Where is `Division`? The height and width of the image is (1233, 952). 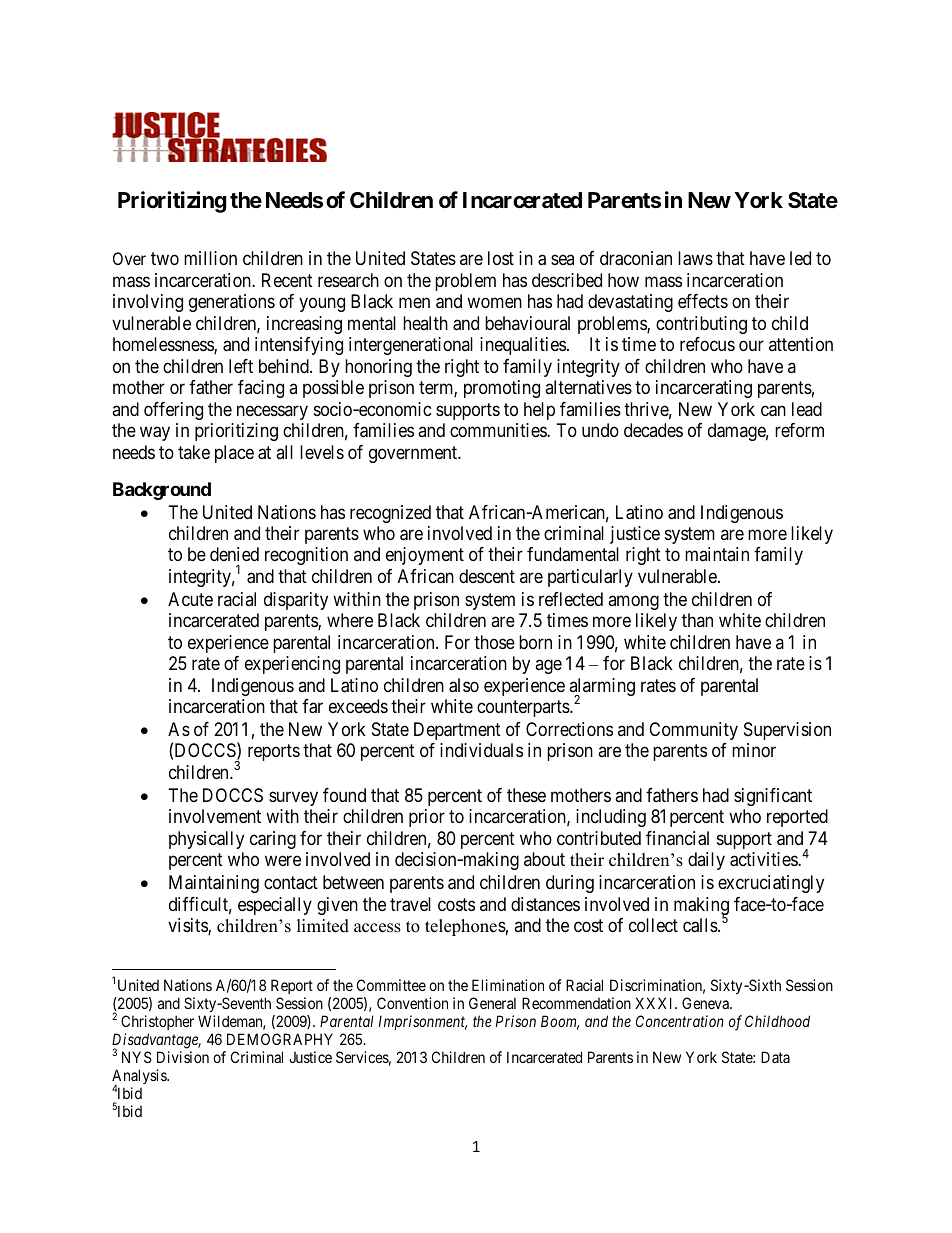
Division is located at coordinates (183, 1057).
